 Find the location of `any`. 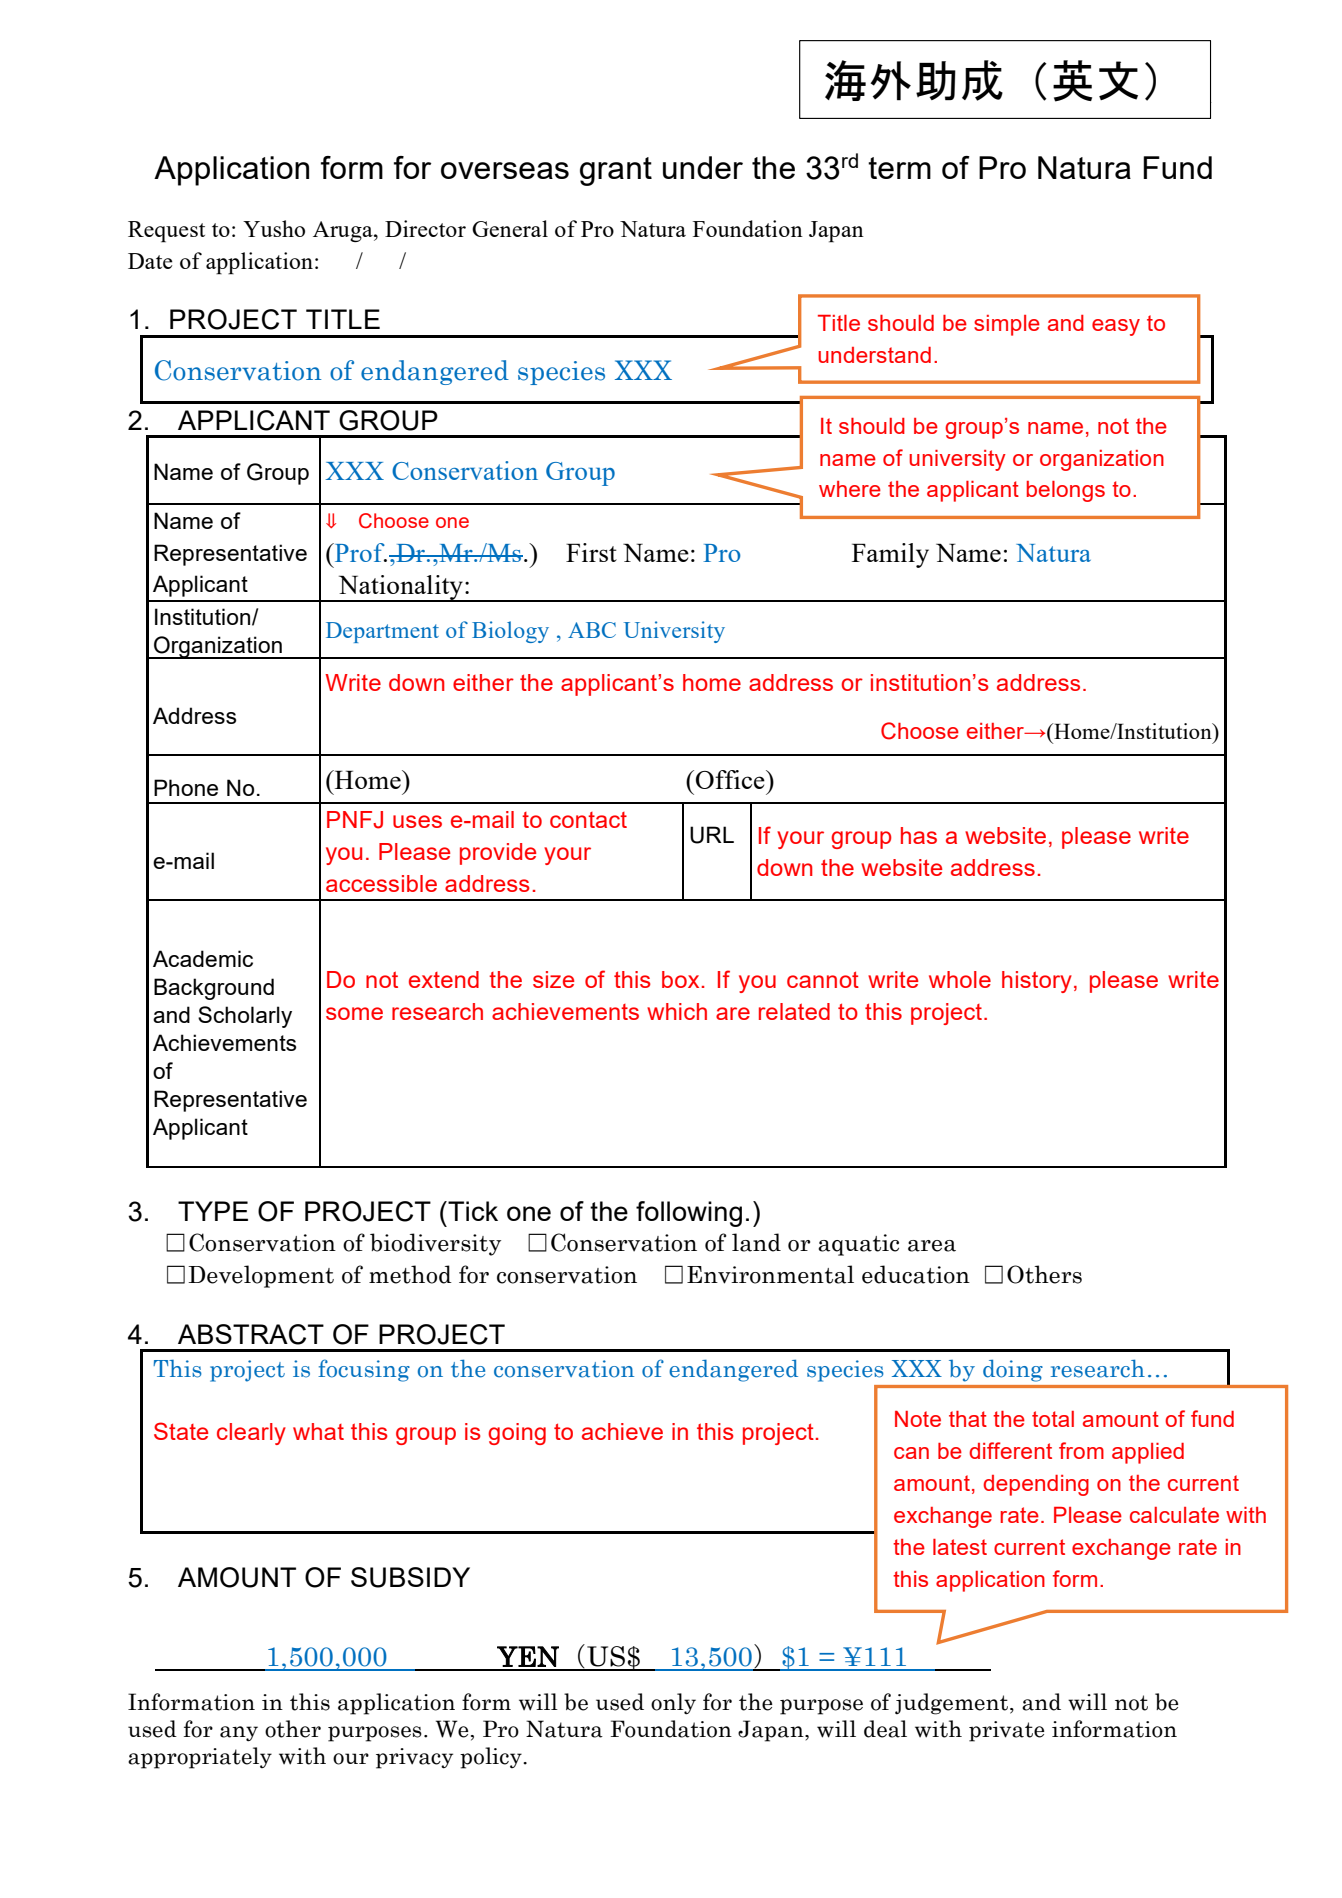

any is located at coordinates (239, 1734).
